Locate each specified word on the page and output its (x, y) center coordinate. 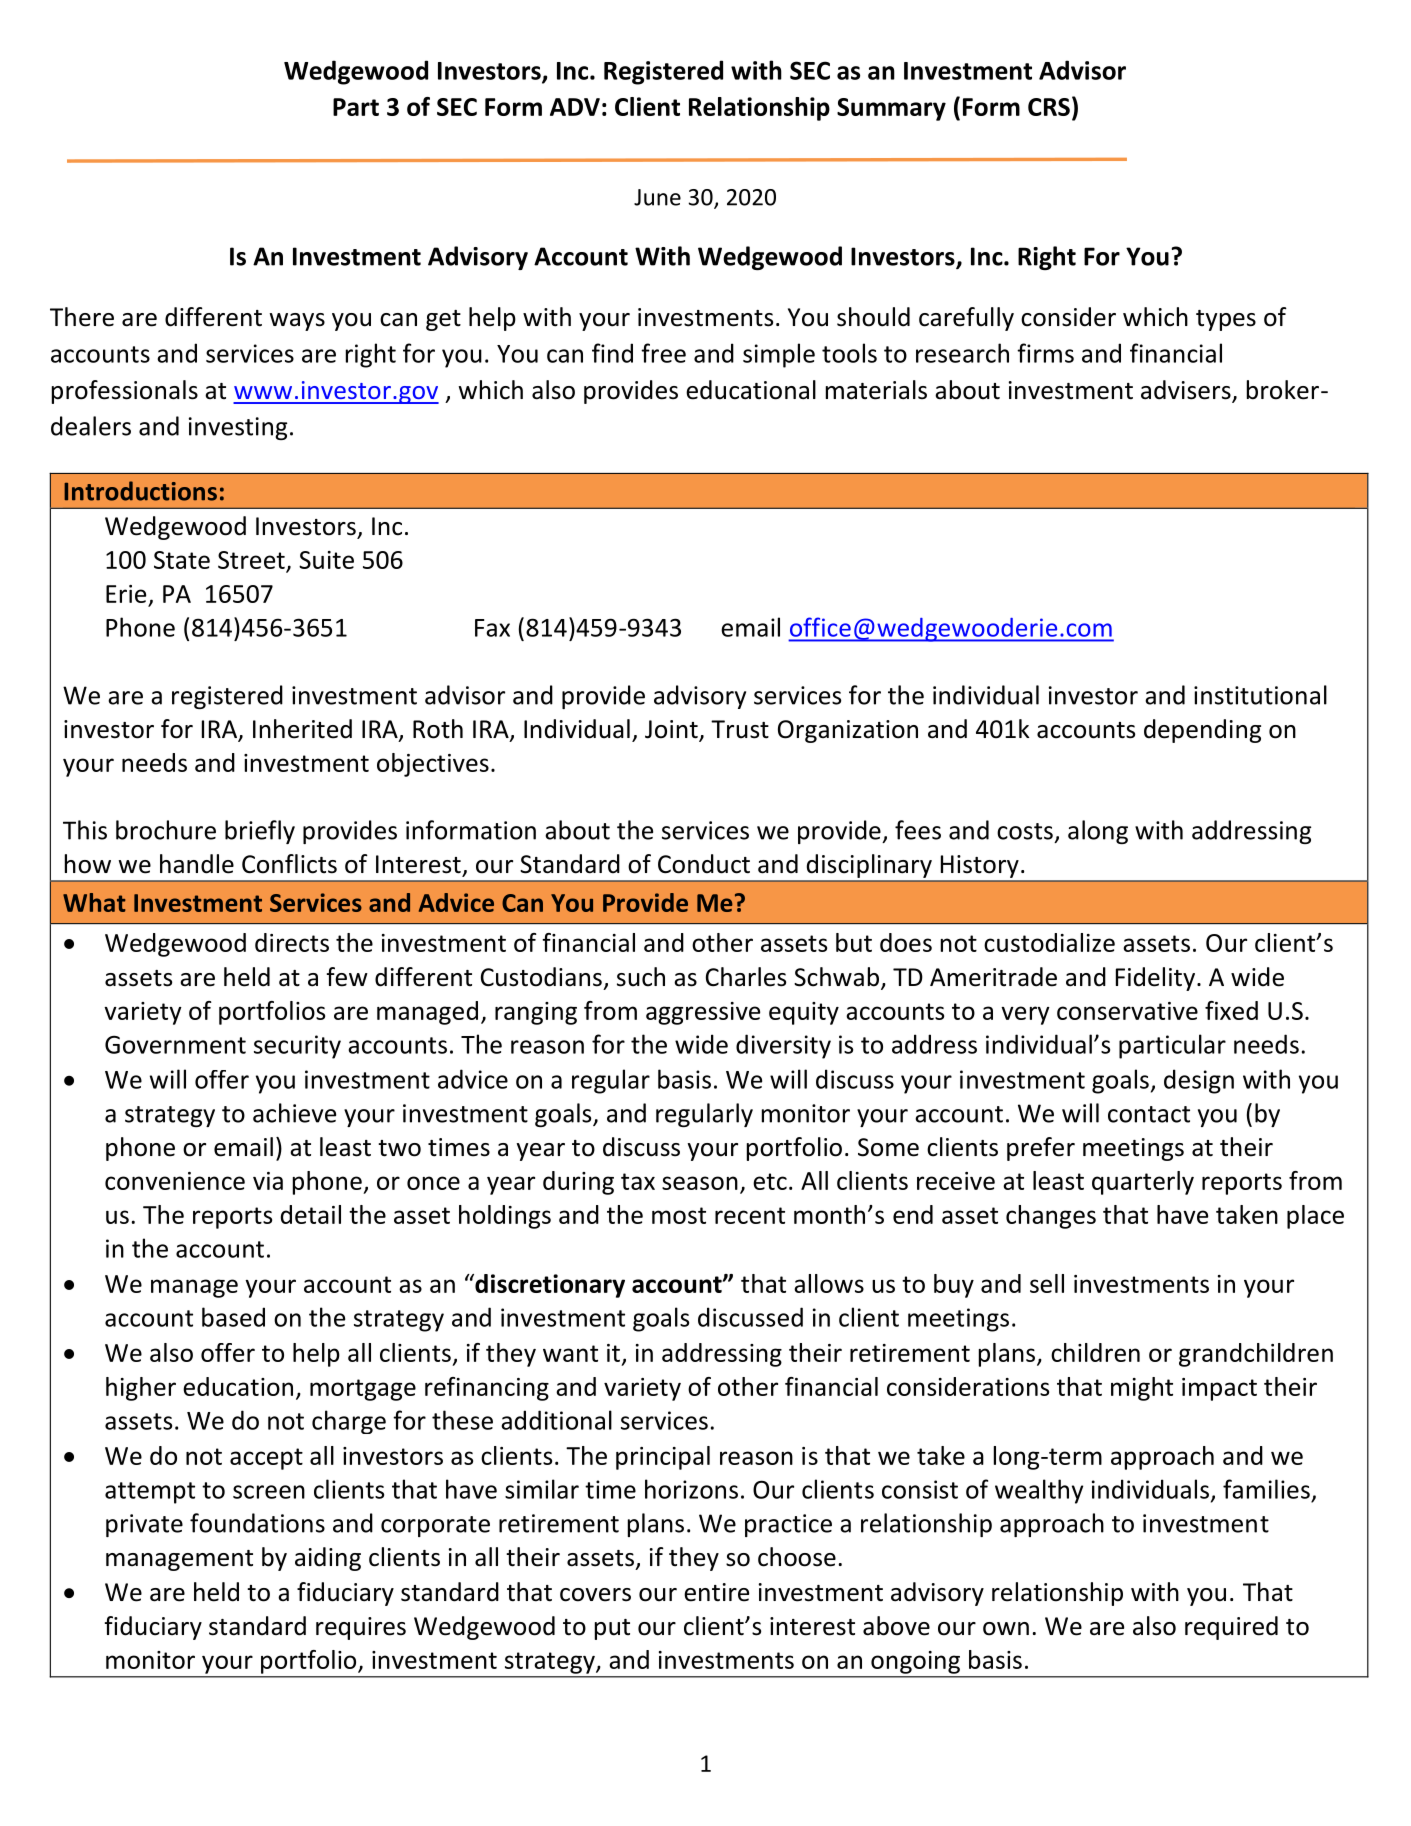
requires (361, 1628)
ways (297, 322)
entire (716, 1592)
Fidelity (1157, 979)
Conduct (704, 864)
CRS (1049, 107)
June (657, 197)
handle (197, 864)
